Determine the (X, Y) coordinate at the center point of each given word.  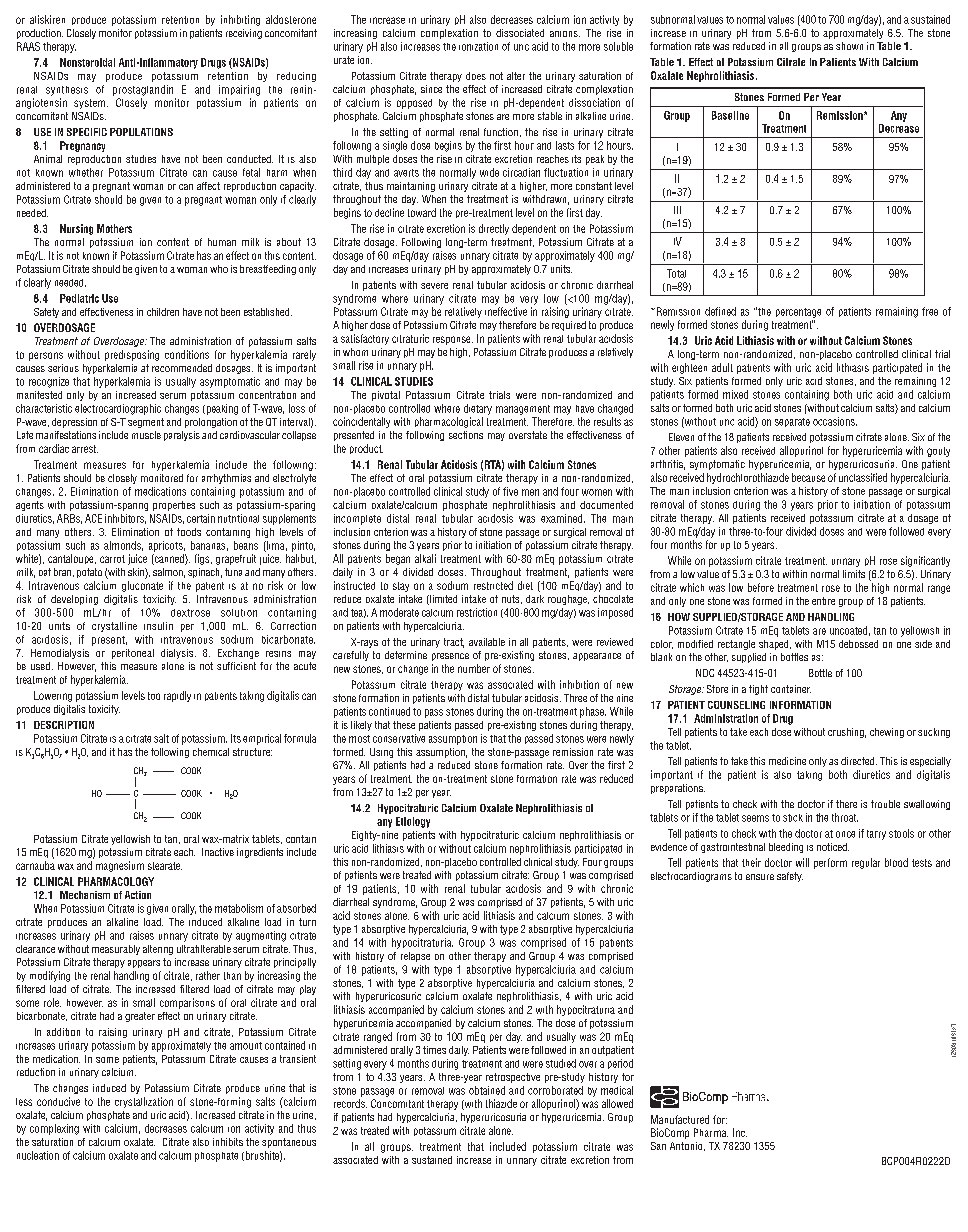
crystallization (144, 1102)
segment (146, 423)
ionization (478, 46)
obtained (487, 1090)
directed (859, 761)
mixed (735, 394)
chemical (211, 752)
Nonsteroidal (87, 62)
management (523, 410)
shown (849, 46)
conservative (399, 738)
